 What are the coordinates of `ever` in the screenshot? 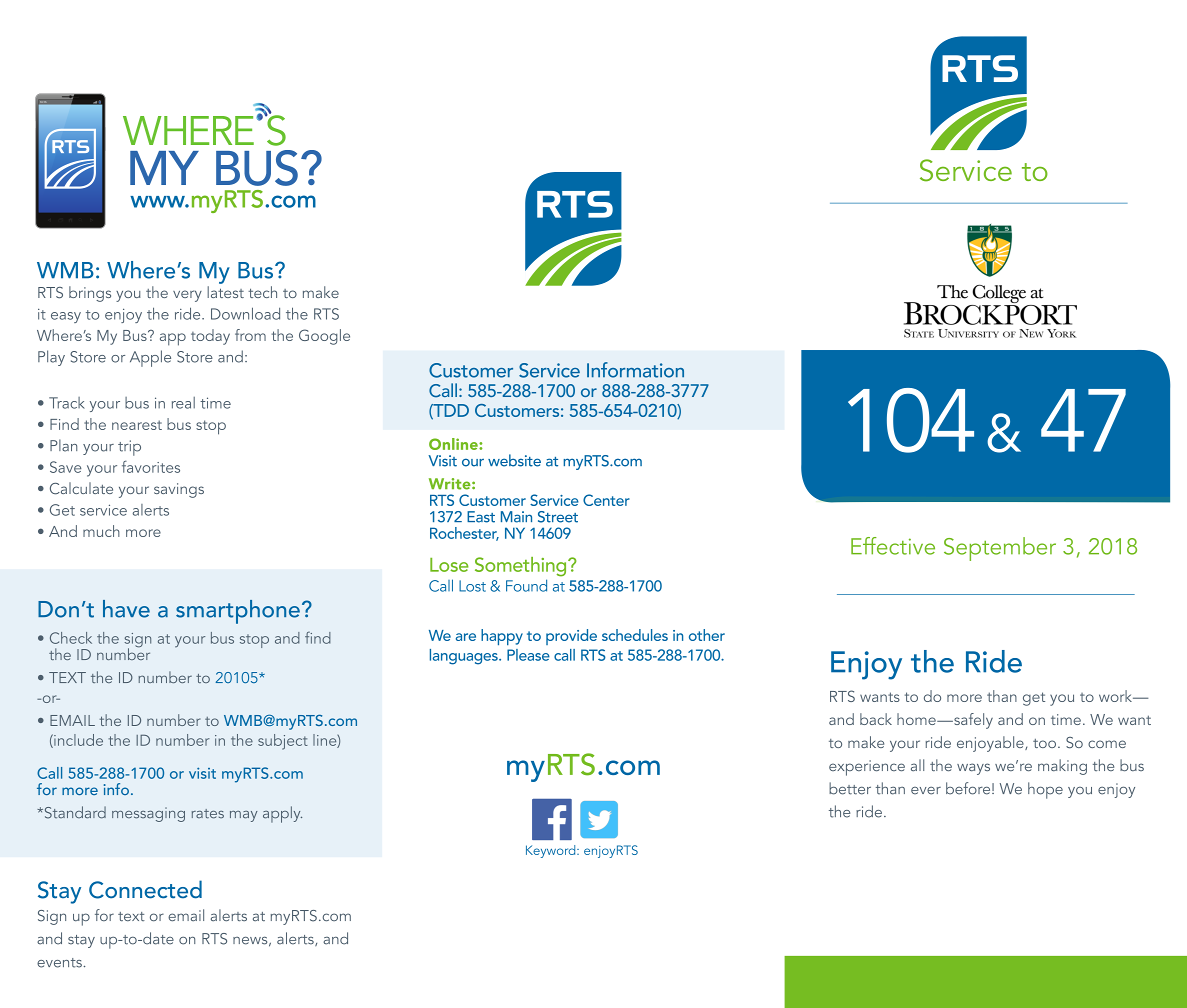 It's located at (926, 791).
